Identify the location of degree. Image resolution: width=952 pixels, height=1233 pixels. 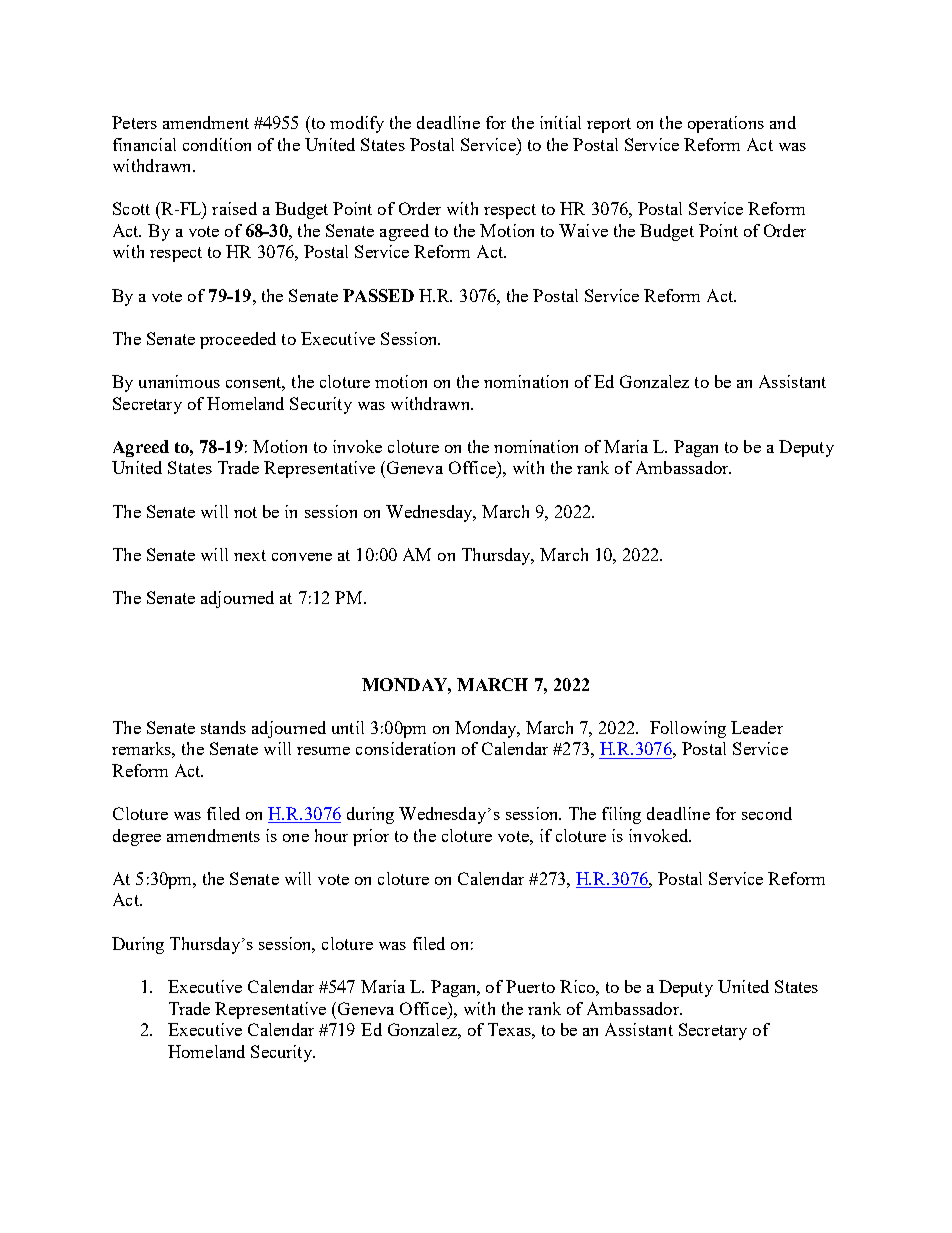
(137, 837).
